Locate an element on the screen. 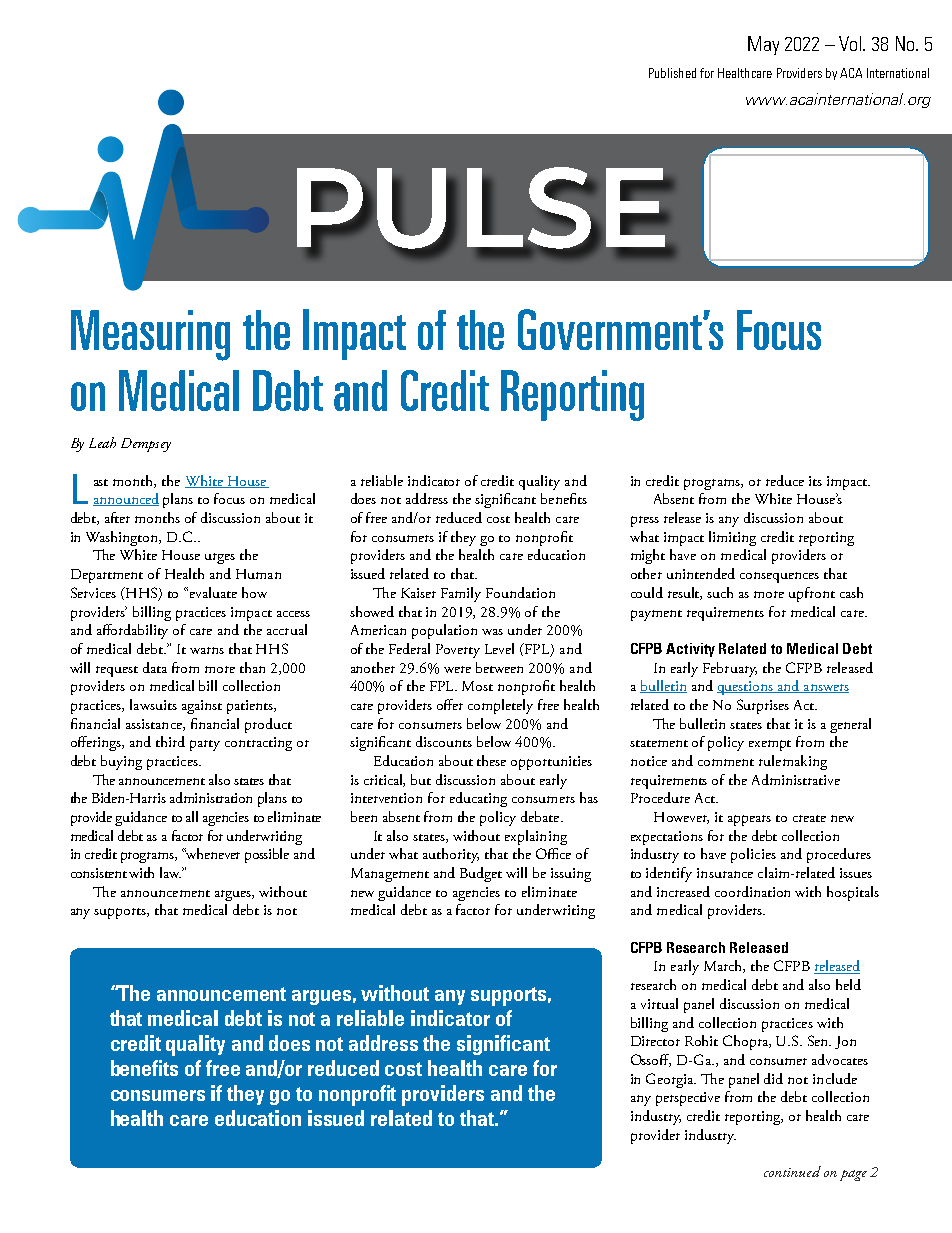 The width and height of the screenshot is (952, 1233). Measuring is located at coordinates (150, 335).
